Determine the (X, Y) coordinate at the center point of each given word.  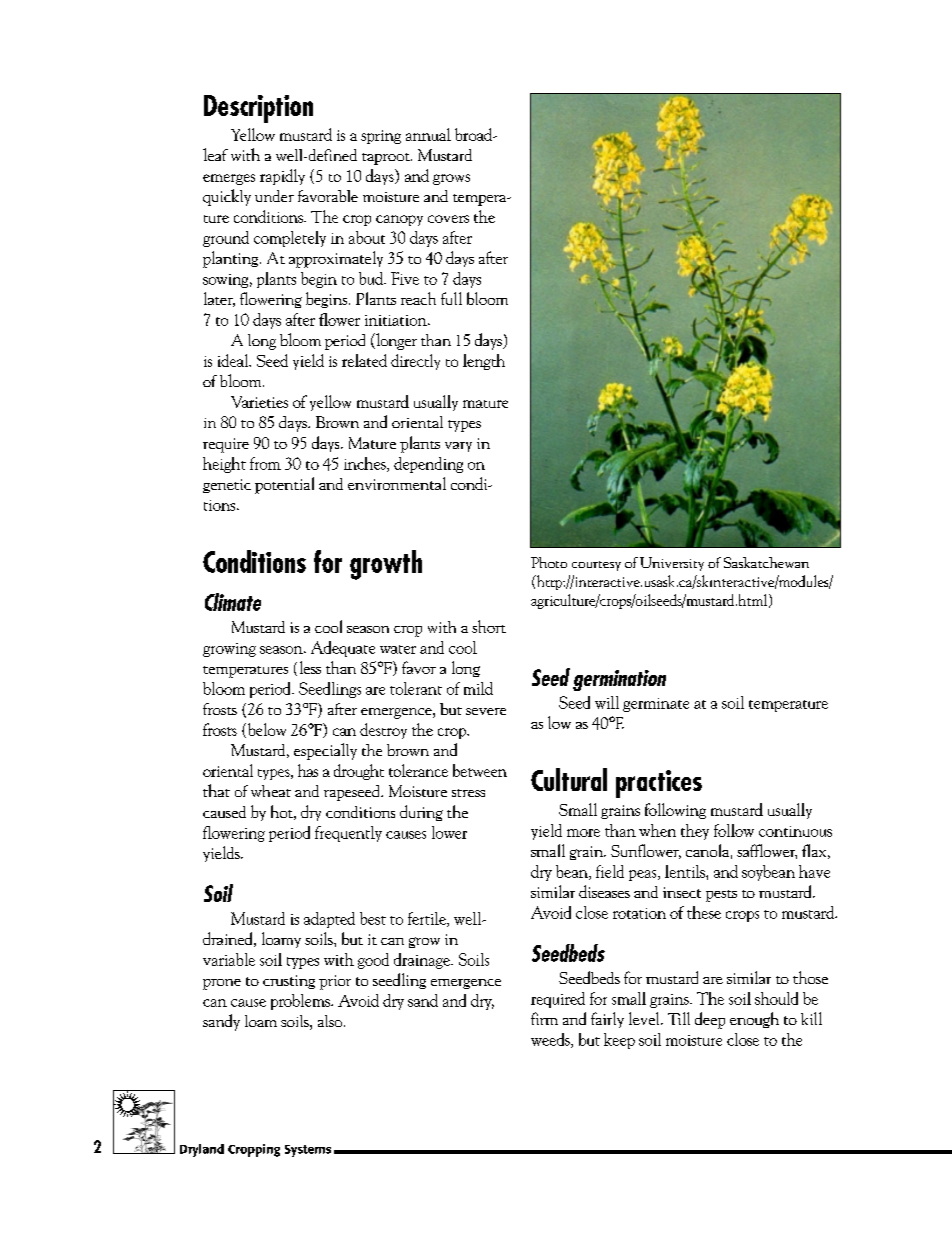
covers (448, 219)
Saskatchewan (766, 562)
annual (428, 134)
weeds (551, 1040)
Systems (308, 1151)
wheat (271, 791)
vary (458, 447)
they (695, 832)
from (265, 463)
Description (258, 109)
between (480, 770)
